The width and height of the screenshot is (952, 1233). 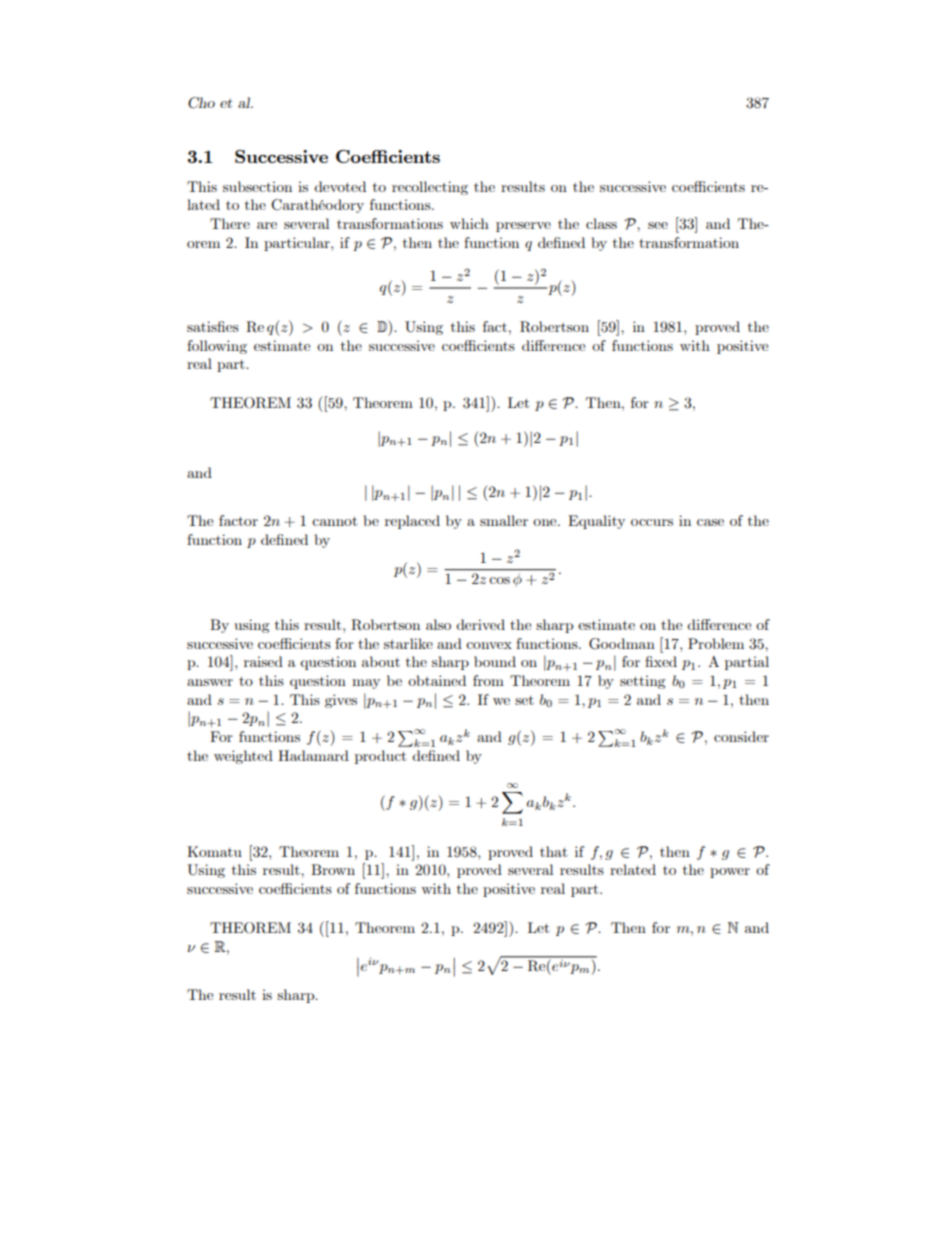 What do you see at coordinates (430, 188) in the screenshot?
I see `recollecting` at bounding box center [430, 188].
